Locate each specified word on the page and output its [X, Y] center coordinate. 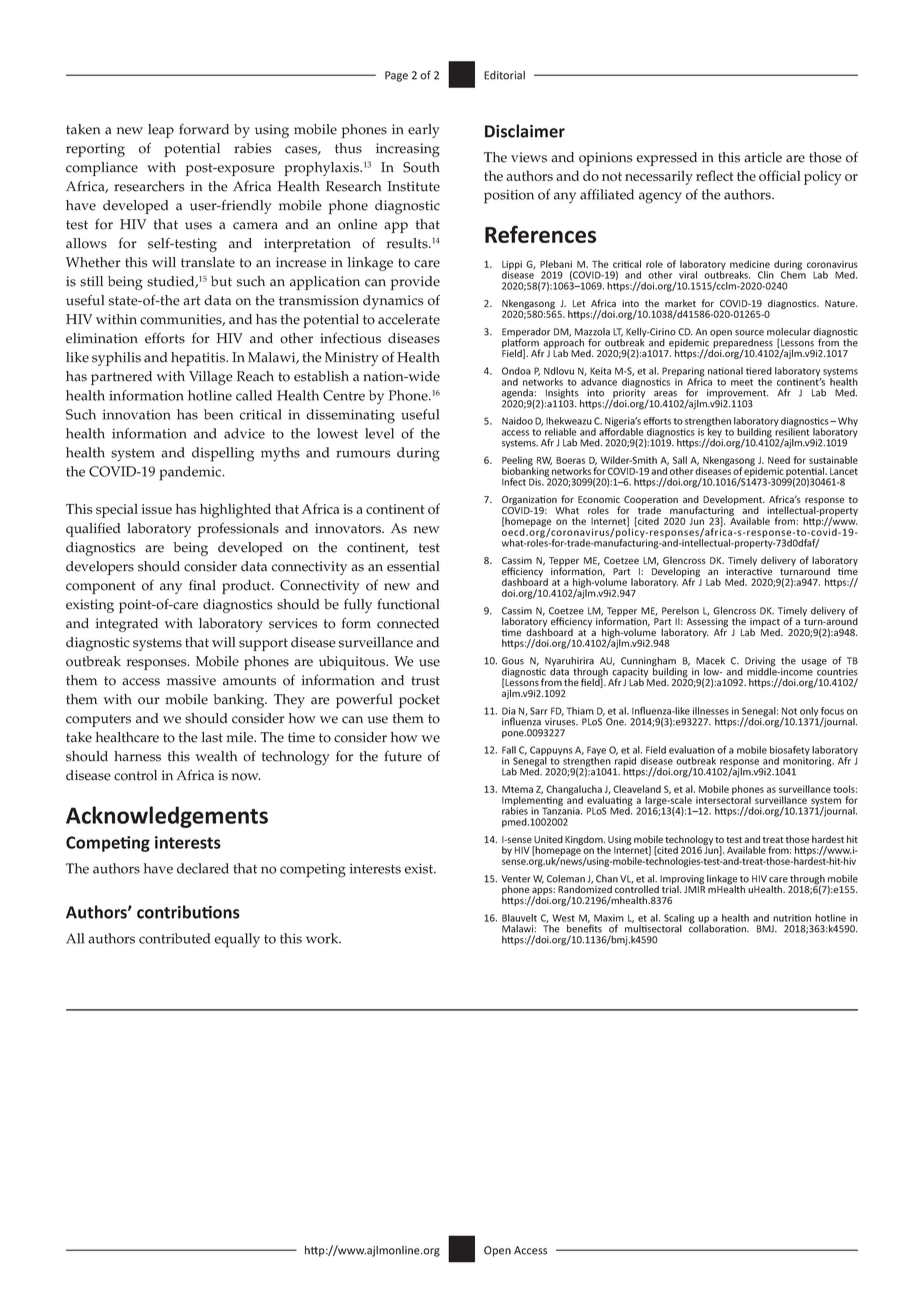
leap [161, 131]
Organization [529, 502]
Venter [516, 879]
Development [734, 501]
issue [156, 509]
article [763, 157]
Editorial [504, 75]
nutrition [792, 918]
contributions [188, 912]
